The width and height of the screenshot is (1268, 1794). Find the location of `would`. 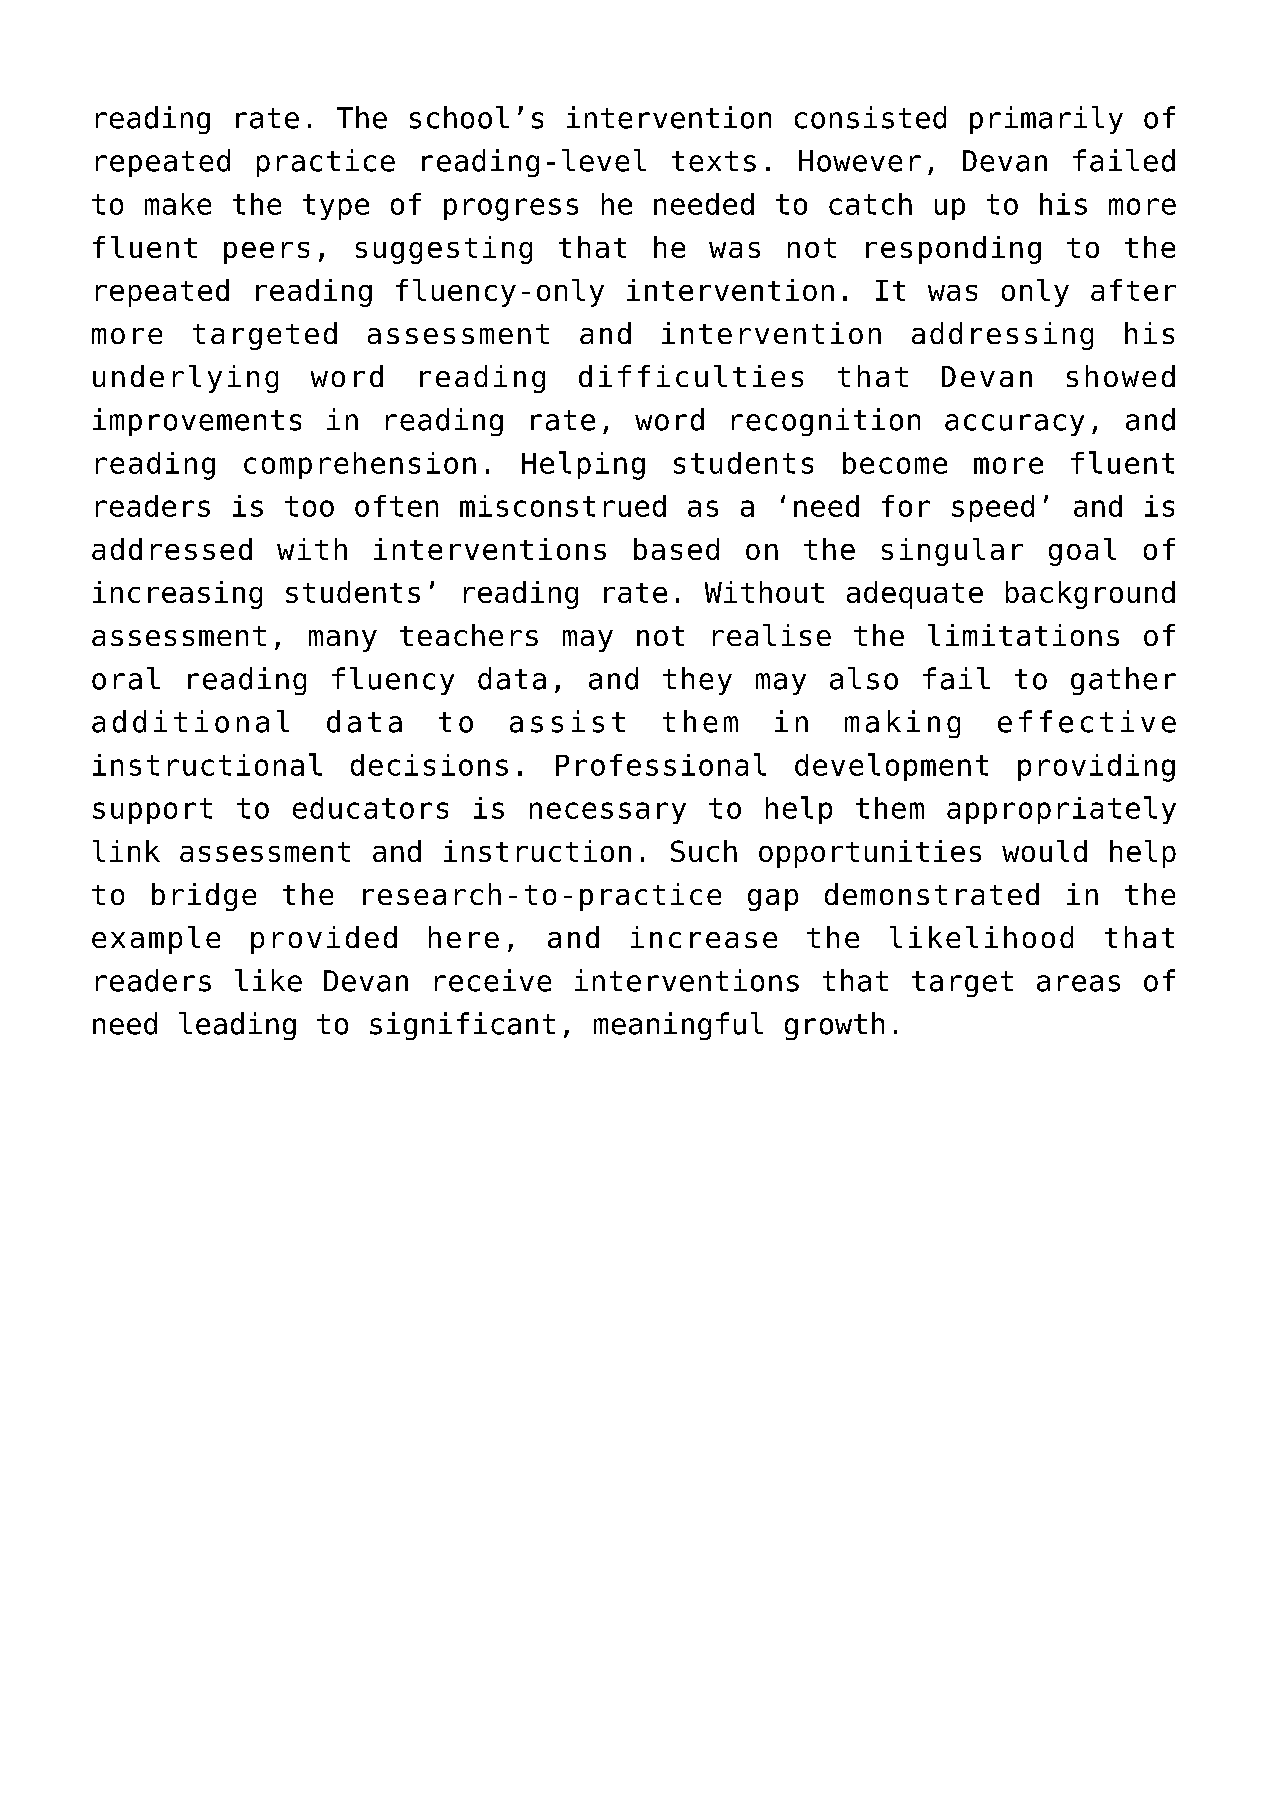

would is located at coordinates (1044, 851).
